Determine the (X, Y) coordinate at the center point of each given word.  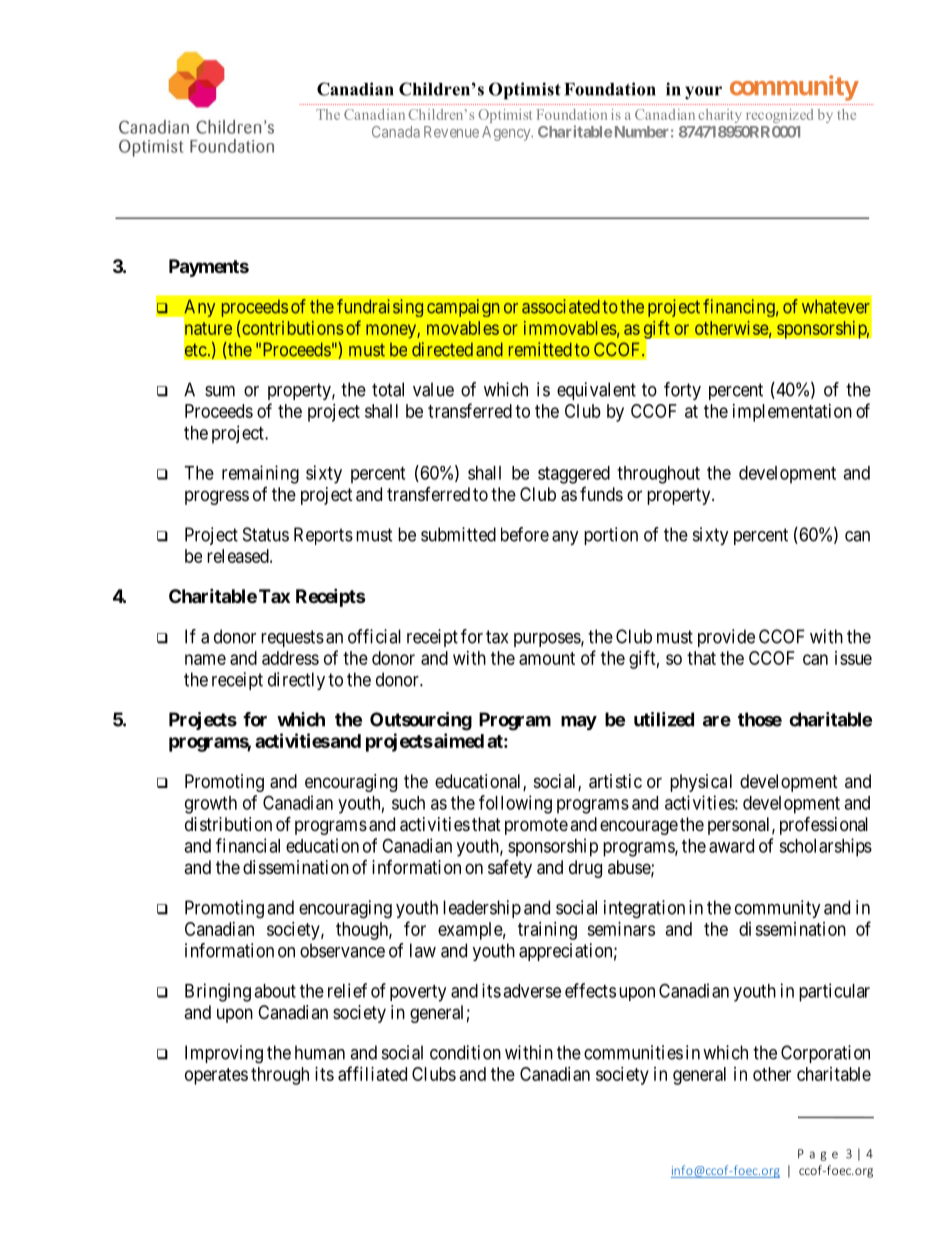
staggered (574, 475)
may (579, 723)
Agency (507, 133)
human (320, 1052)
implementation (792, 413)
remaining (260, 474)
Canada (396, 132)
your (703, 93)
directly (296, 681)
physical (701, 783)
